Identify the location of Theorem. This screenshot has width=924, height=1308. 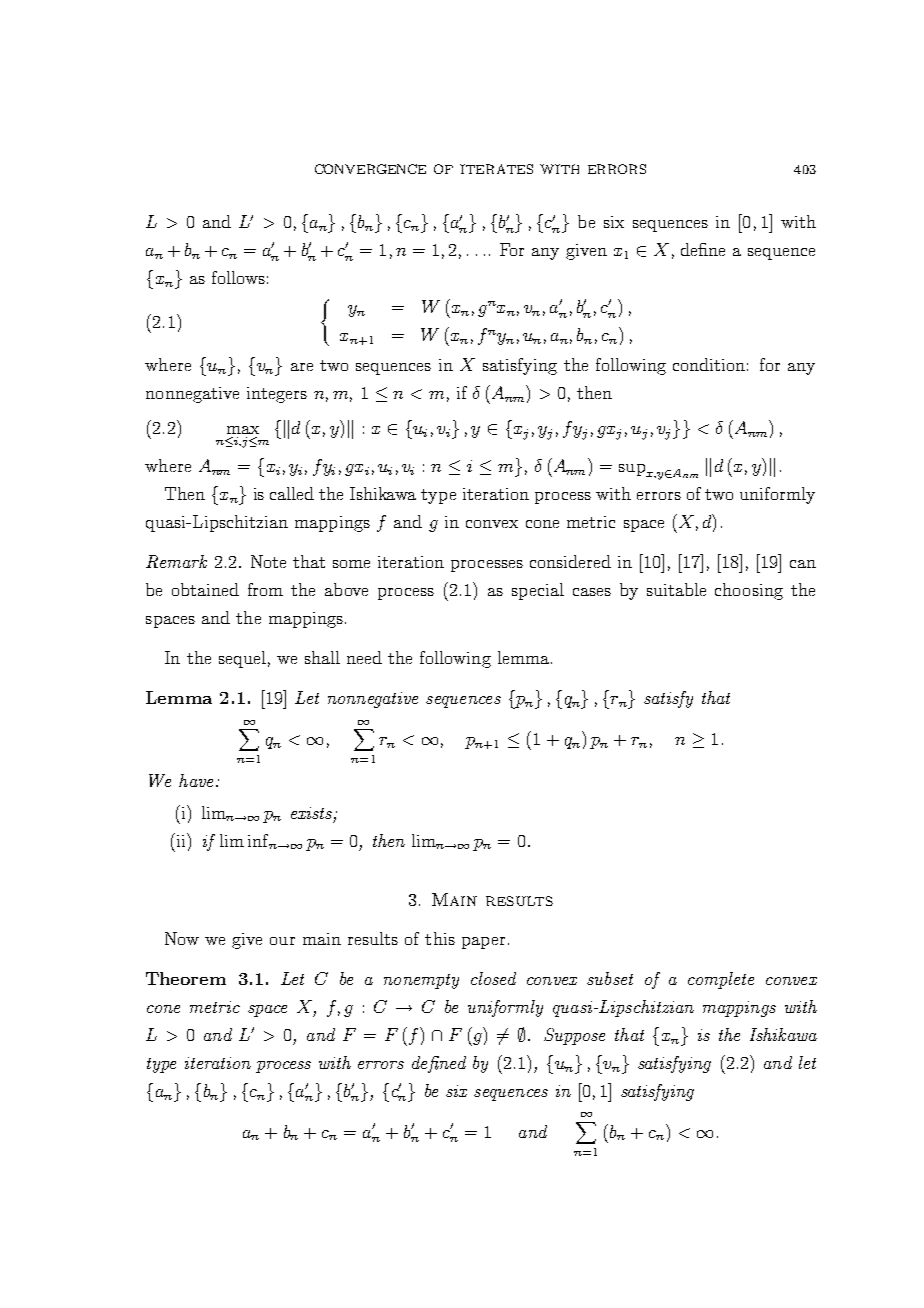
(186, 978).
